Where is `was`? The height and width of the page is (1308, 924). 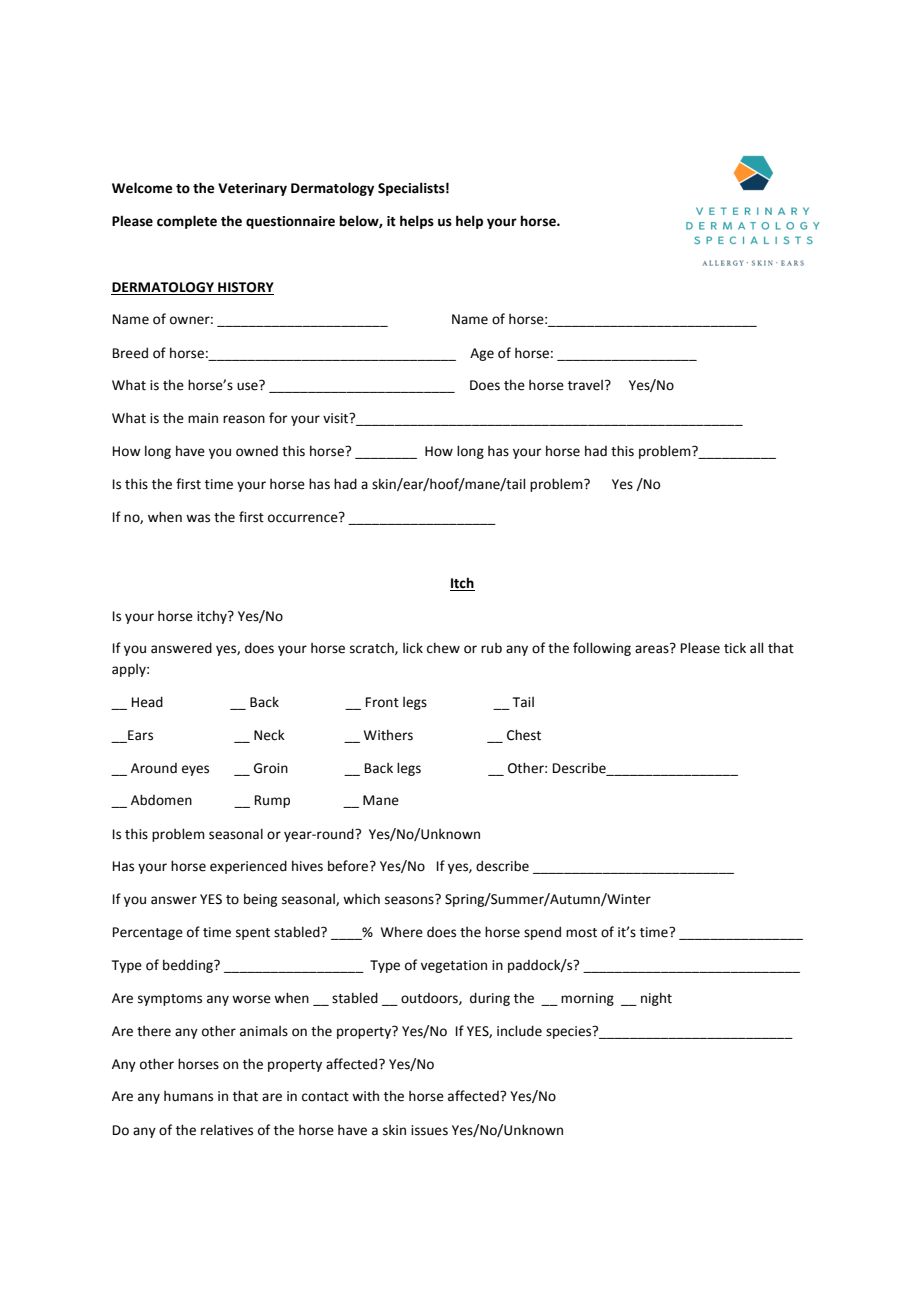
was is located at coordinates (198, 518).
